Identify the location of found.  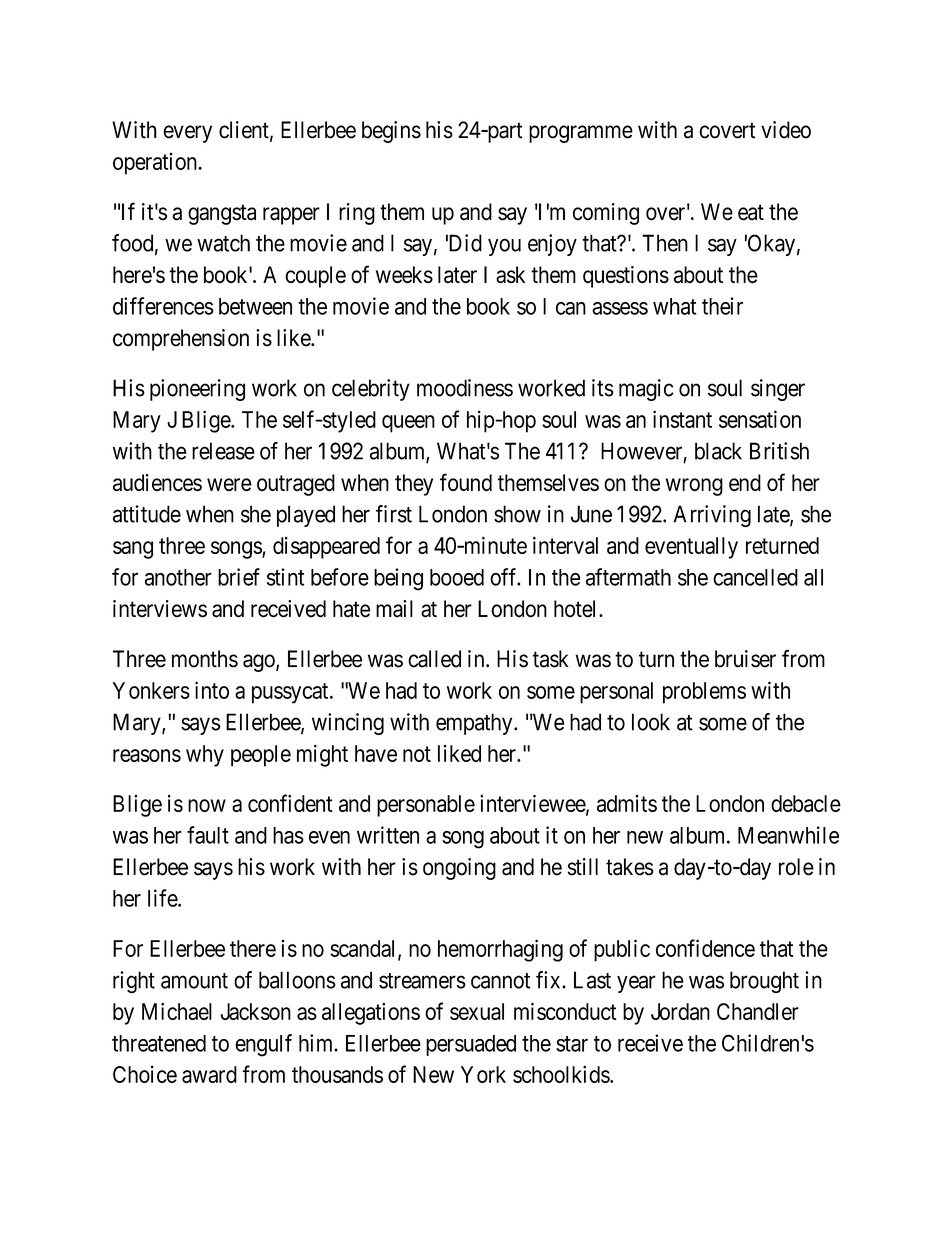
(466, 482).
